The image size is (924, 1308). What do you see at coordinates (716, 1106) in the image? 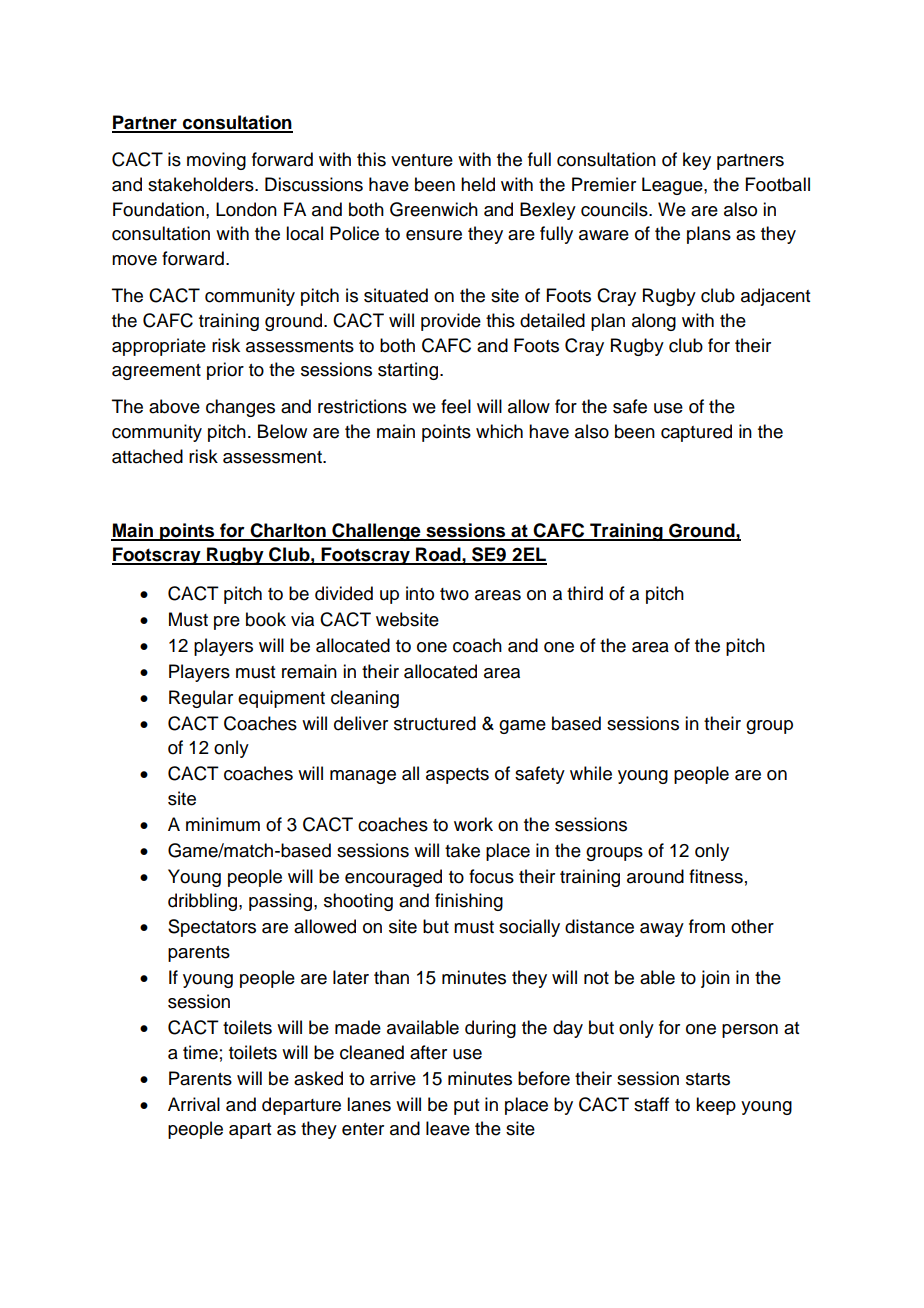
I see `keep` at bounding box center [716, 1106].
